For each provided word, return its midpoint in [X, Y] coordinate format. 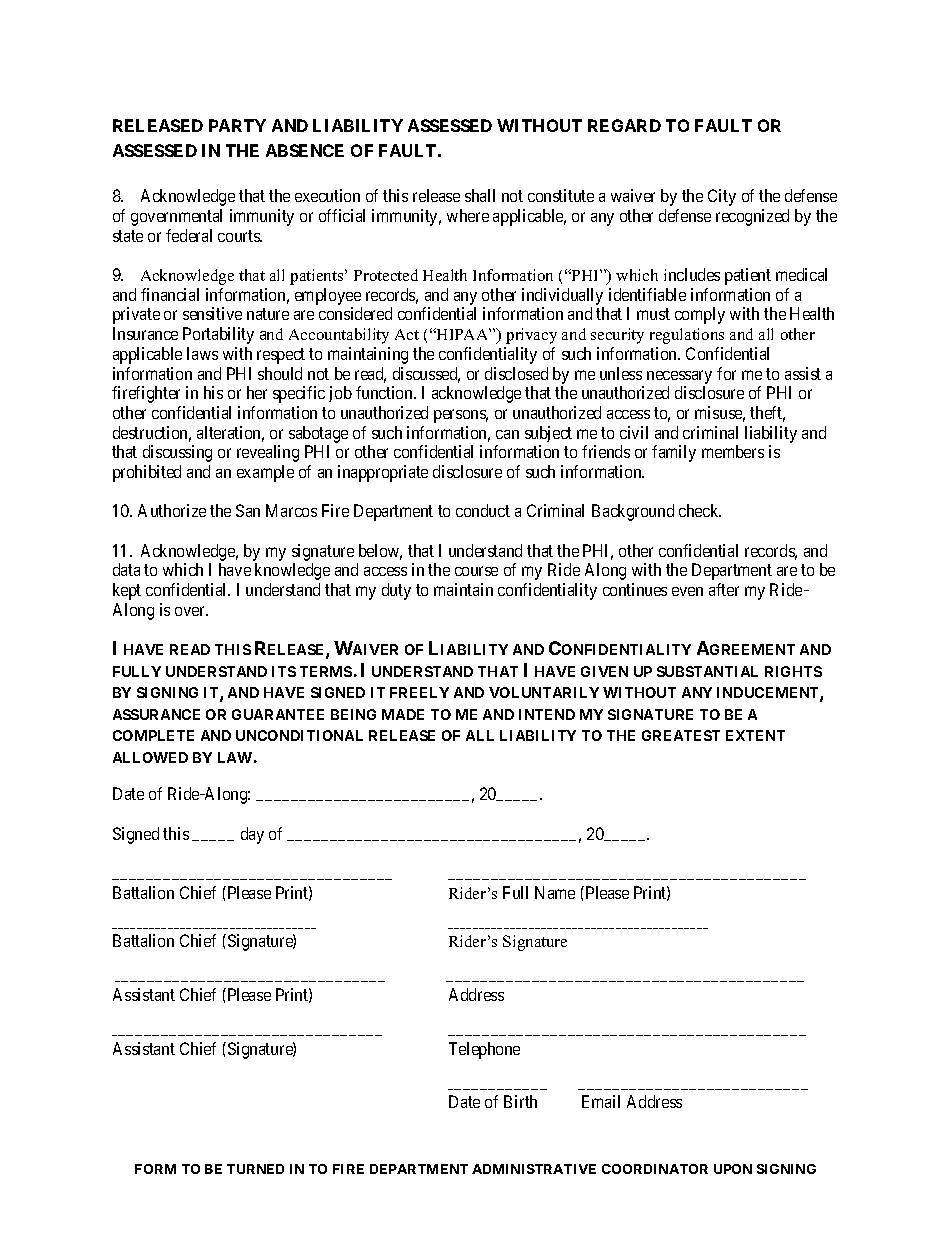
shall [480, 195]
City [722, 197]
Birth [520, 1101]
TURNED [255, 1169]
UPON [733, 1169]
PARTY [237, 125]
